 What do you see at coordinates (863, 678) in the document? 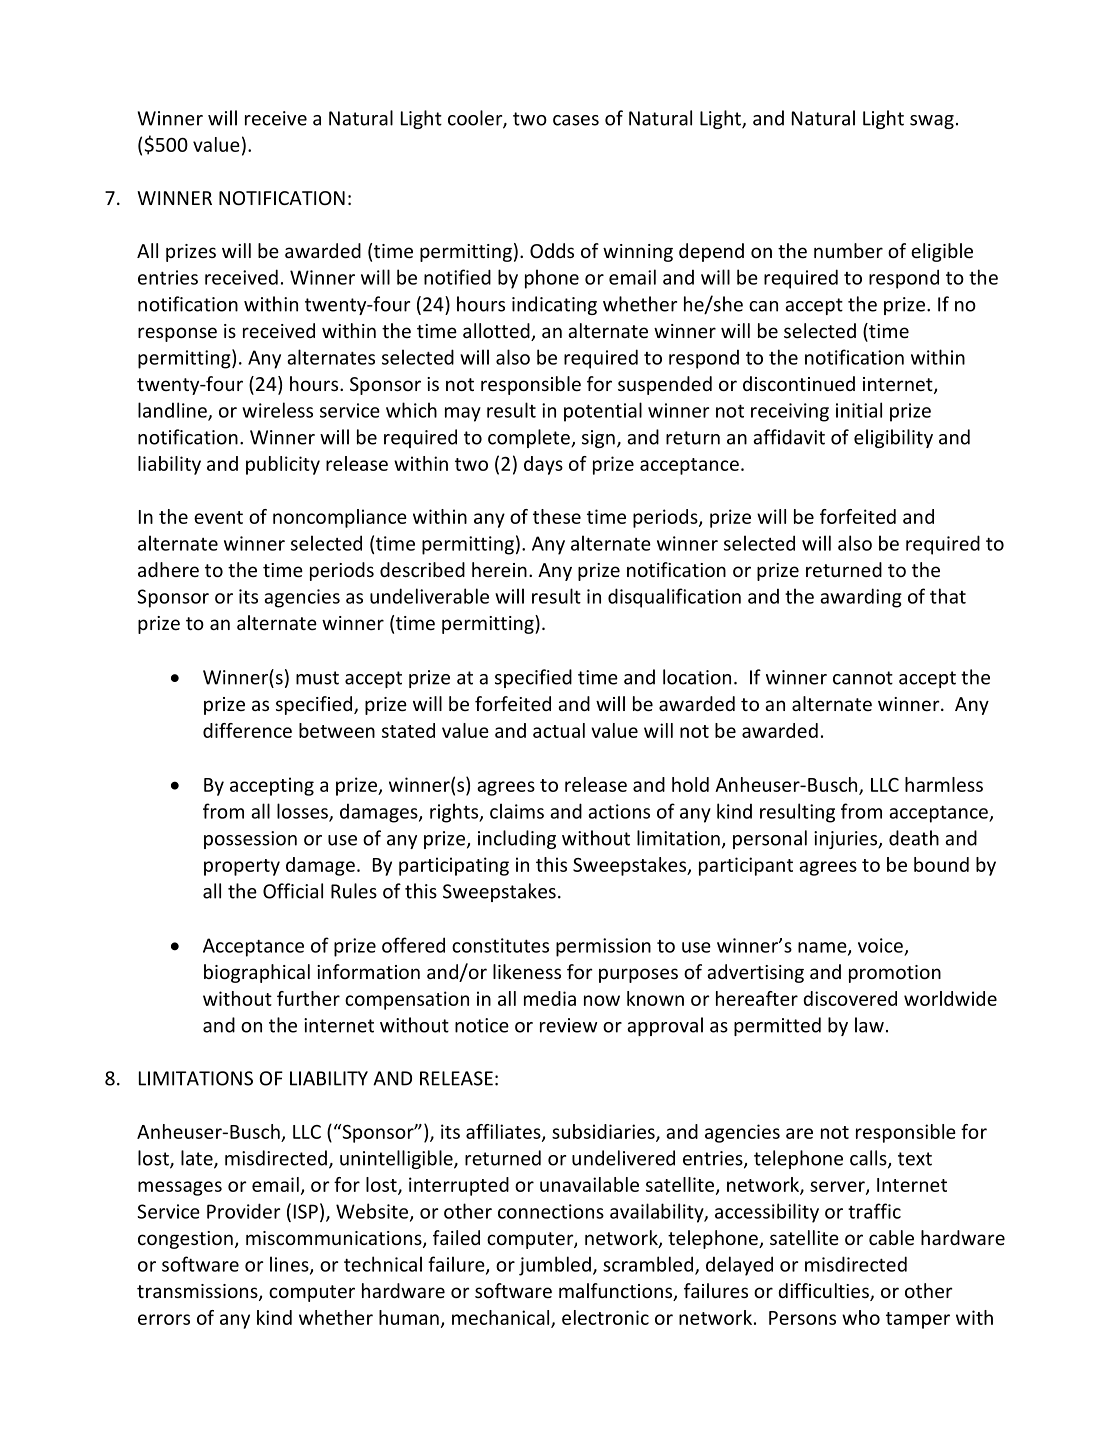
I see `cannot` at bounding box center [863, 678].
